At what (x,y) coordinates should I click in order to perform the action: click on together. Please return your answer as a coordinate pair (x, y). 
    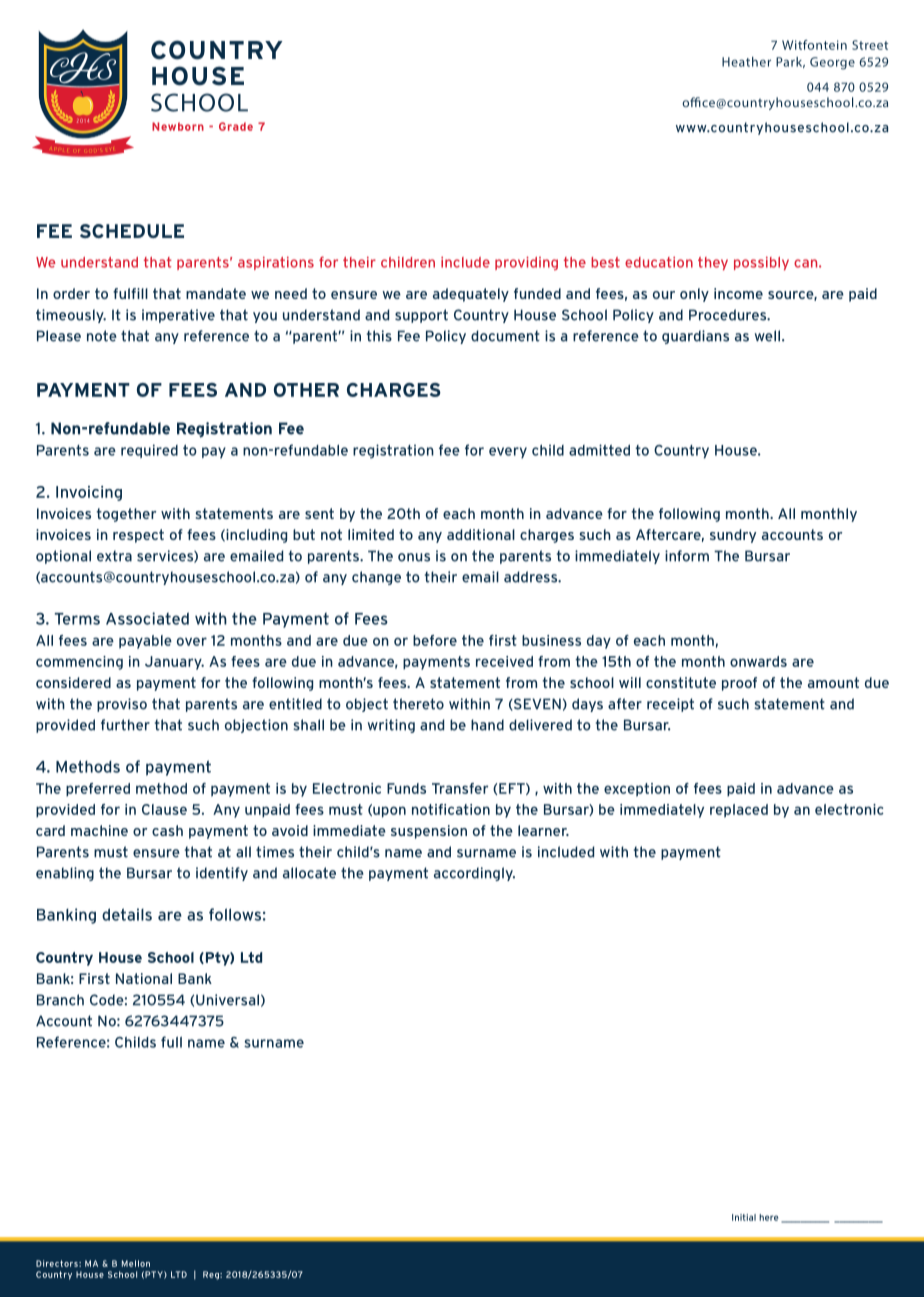
    Looking at the image, I should click on (126, 515).
